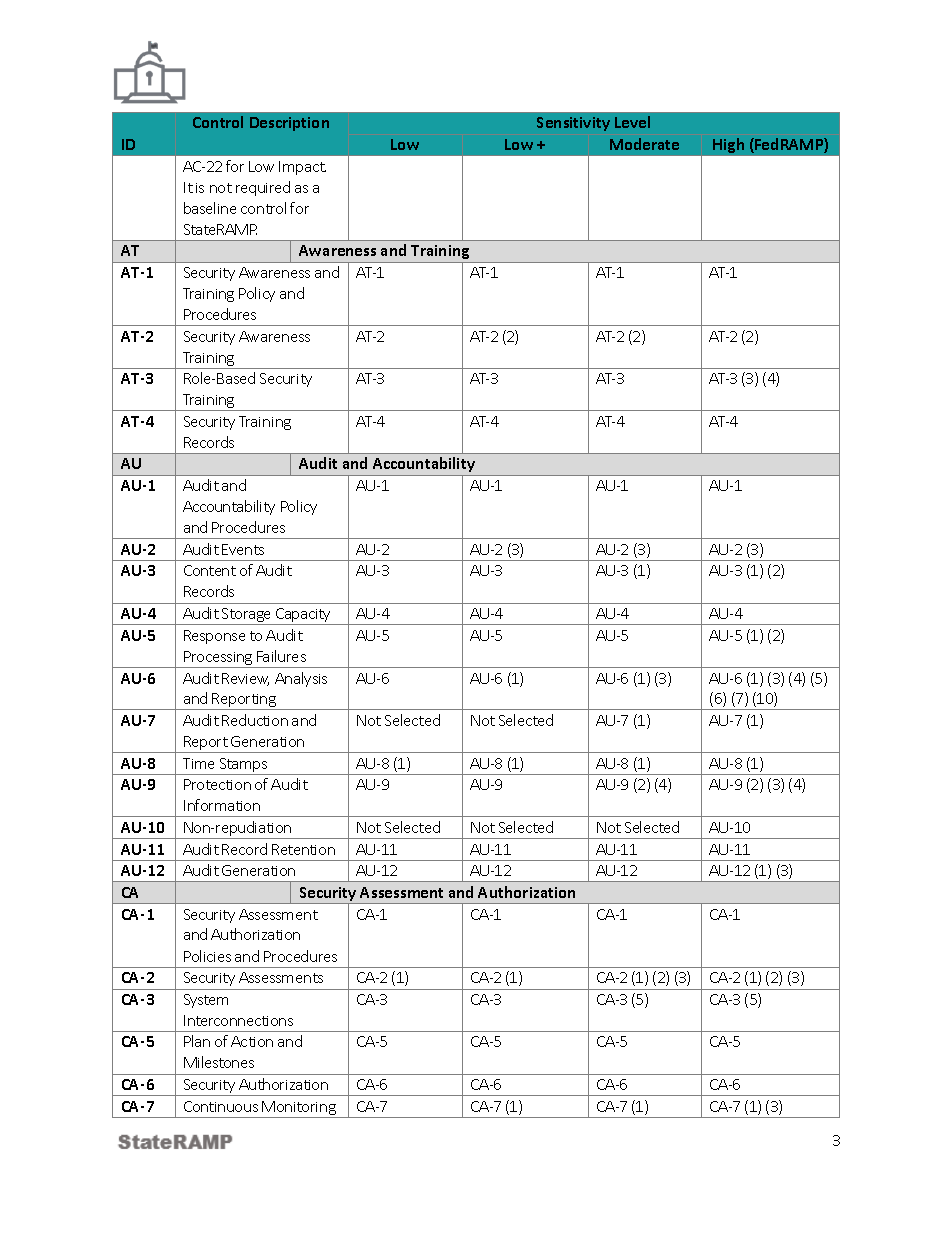 Image resolution: width=952 pixels, height=1233 pixels. Describe the element at coordinates (301, 679) in the screenshot. I see `Analysis` at that location.
